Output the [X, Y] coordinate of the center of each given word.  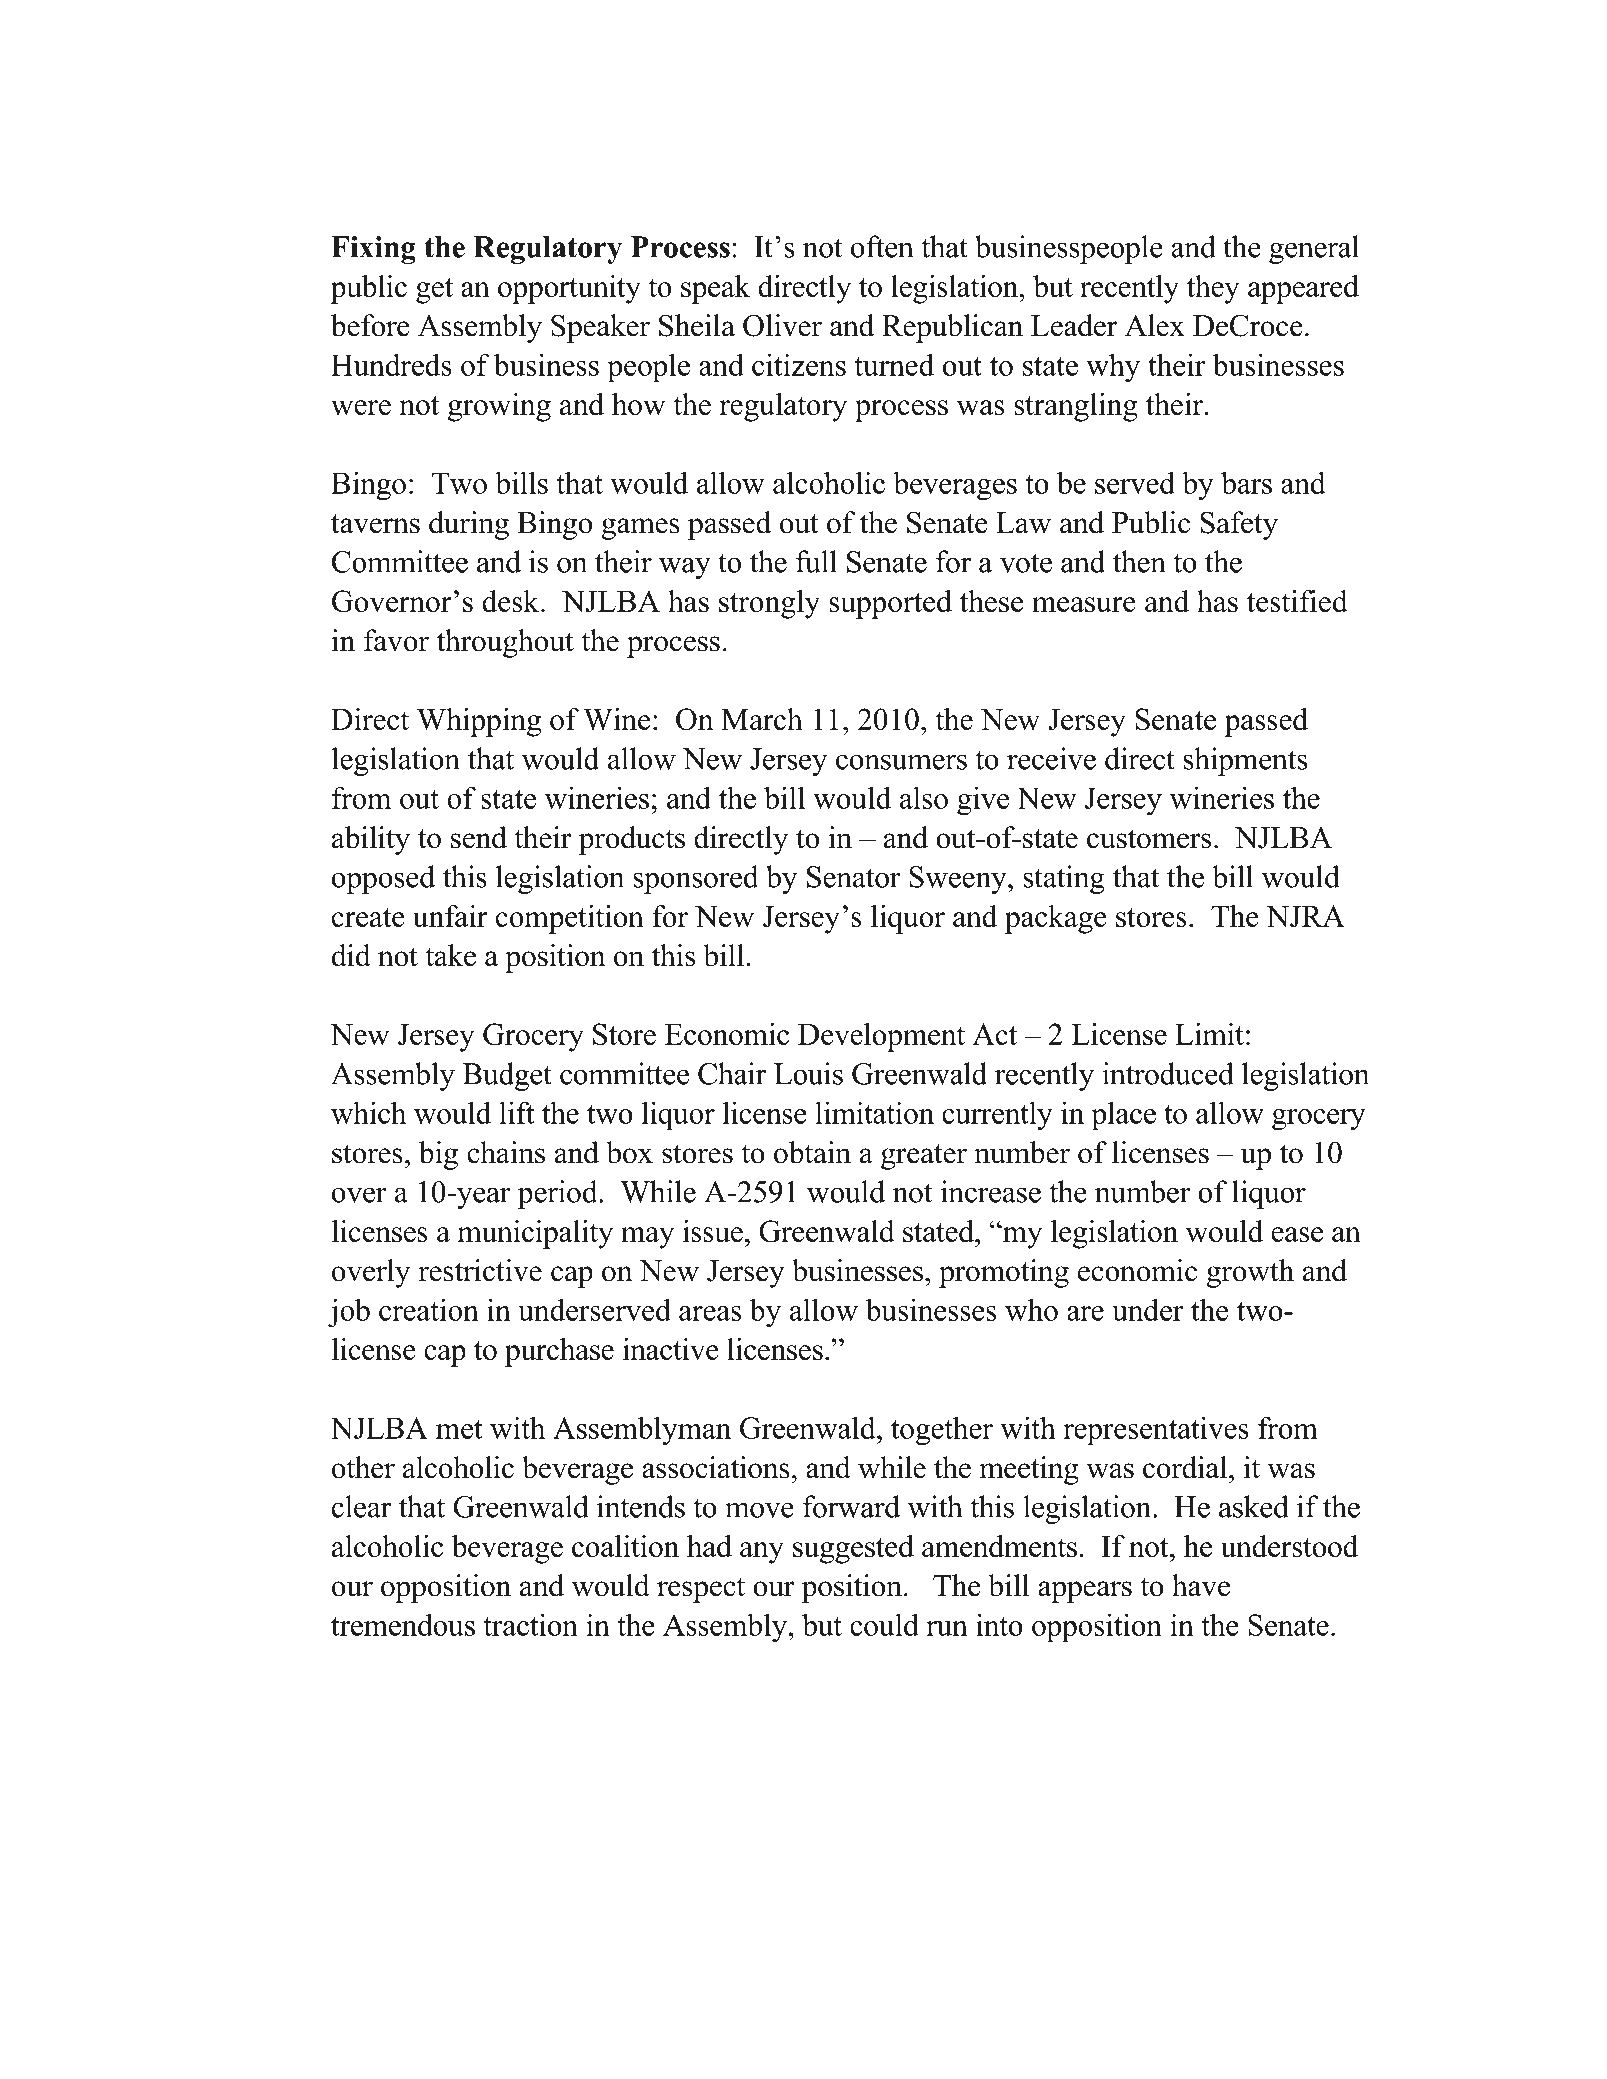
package [1056, 919]
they [1213, 289]
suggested [853, 1549]
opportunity [569, 289]
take [450, 955]
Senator [854, 877]
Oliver [782, 325]
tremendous [403, 1624]
